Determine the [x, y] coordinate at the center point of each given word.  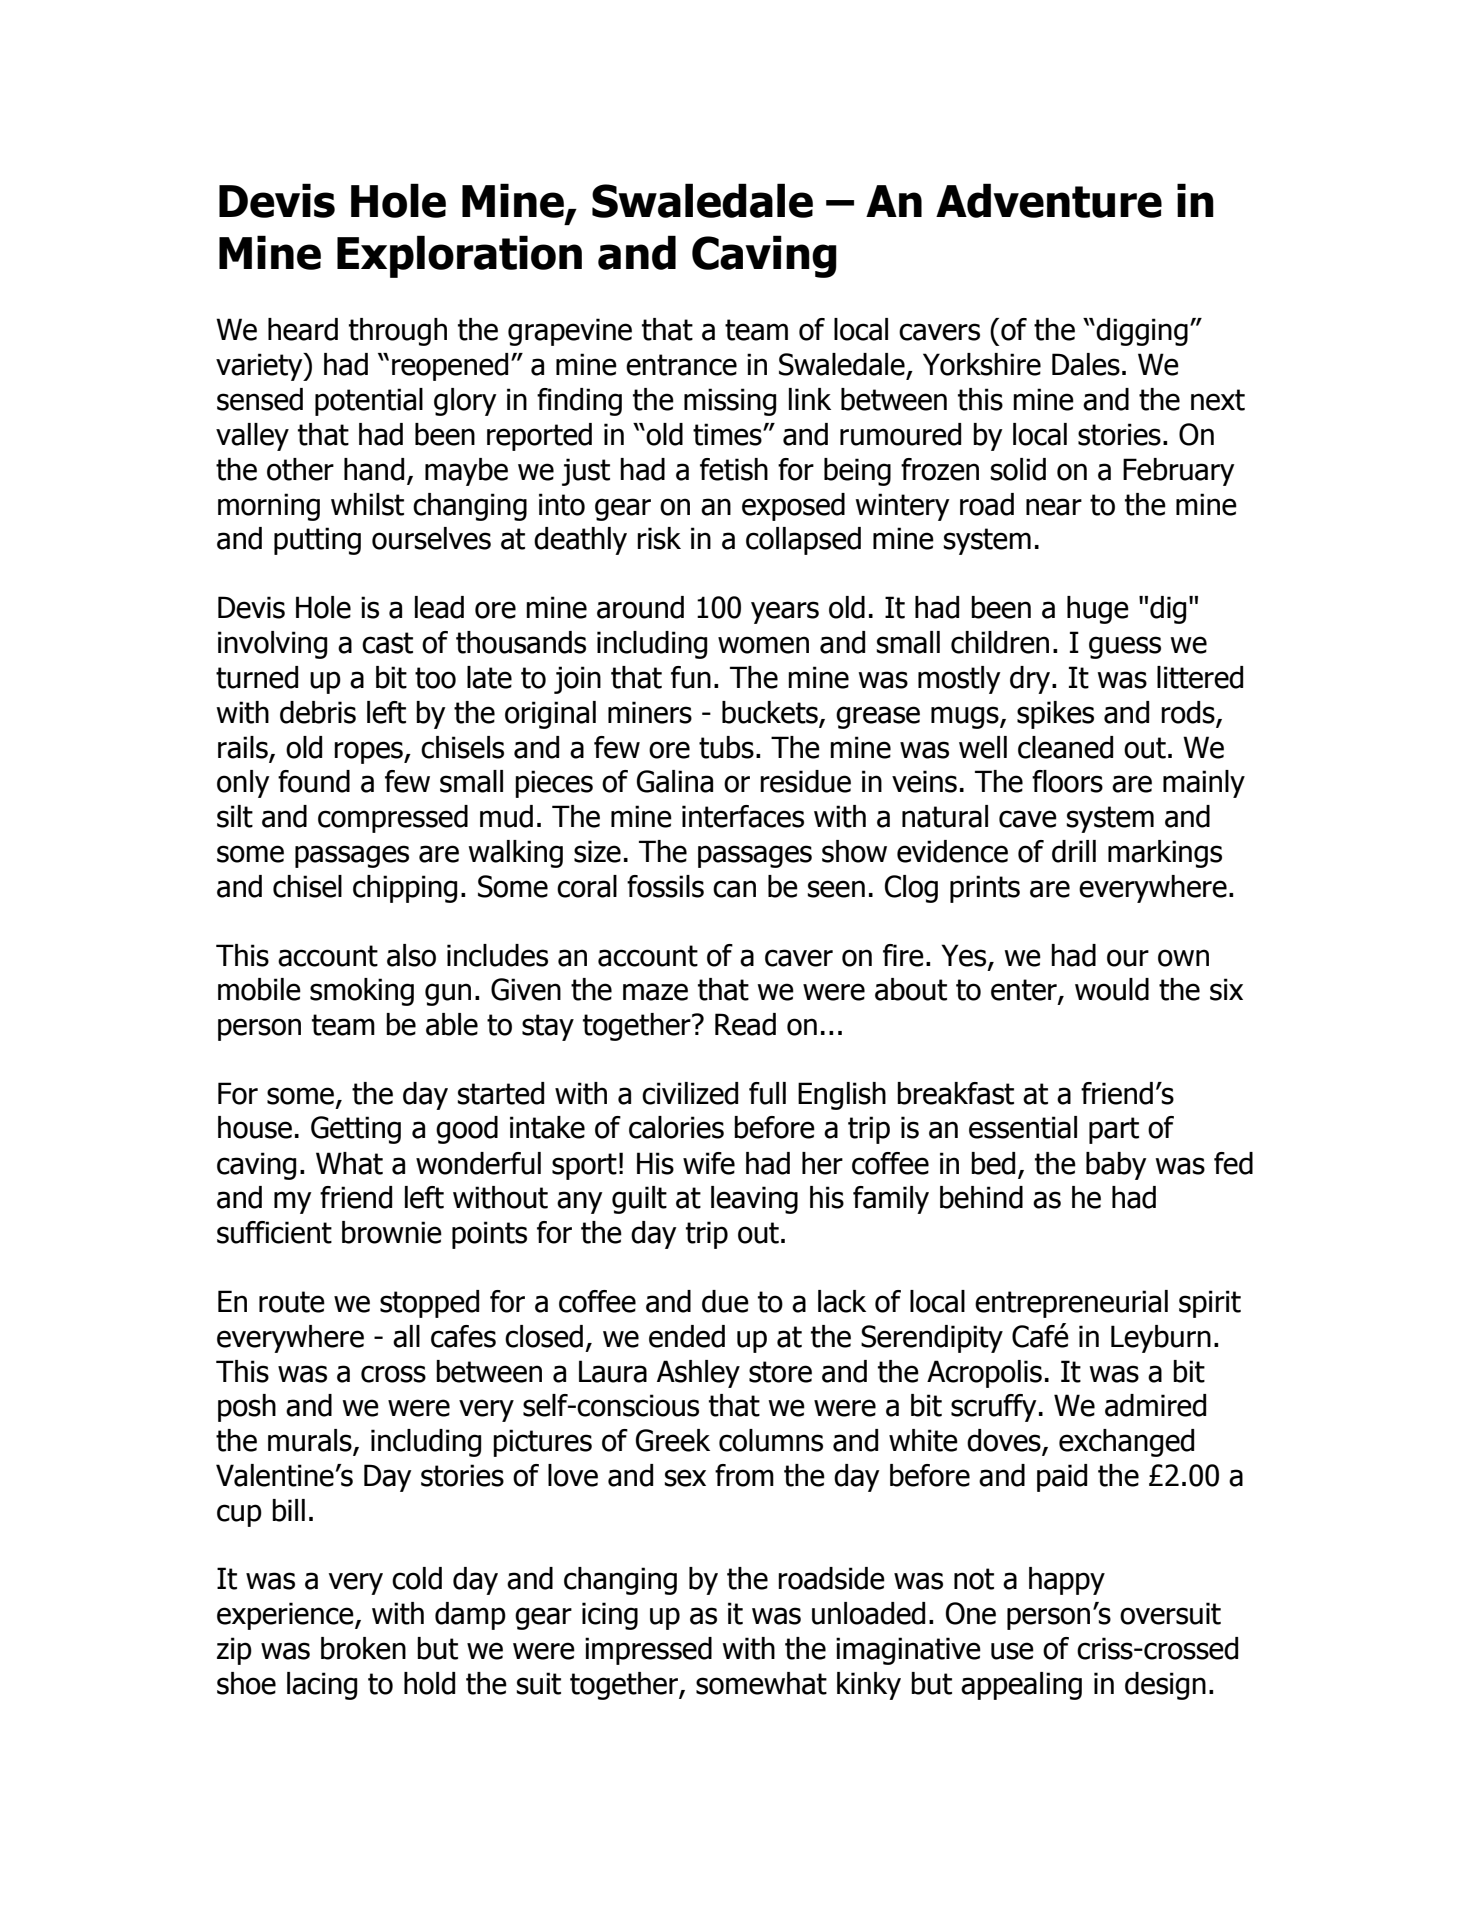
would [1112, 989]
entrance [681, 365]
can [734, 889]
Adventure [1049, 200]
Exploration [459, 256]
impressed [648, 1651]
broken [363, 1648]
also [411, 955]
